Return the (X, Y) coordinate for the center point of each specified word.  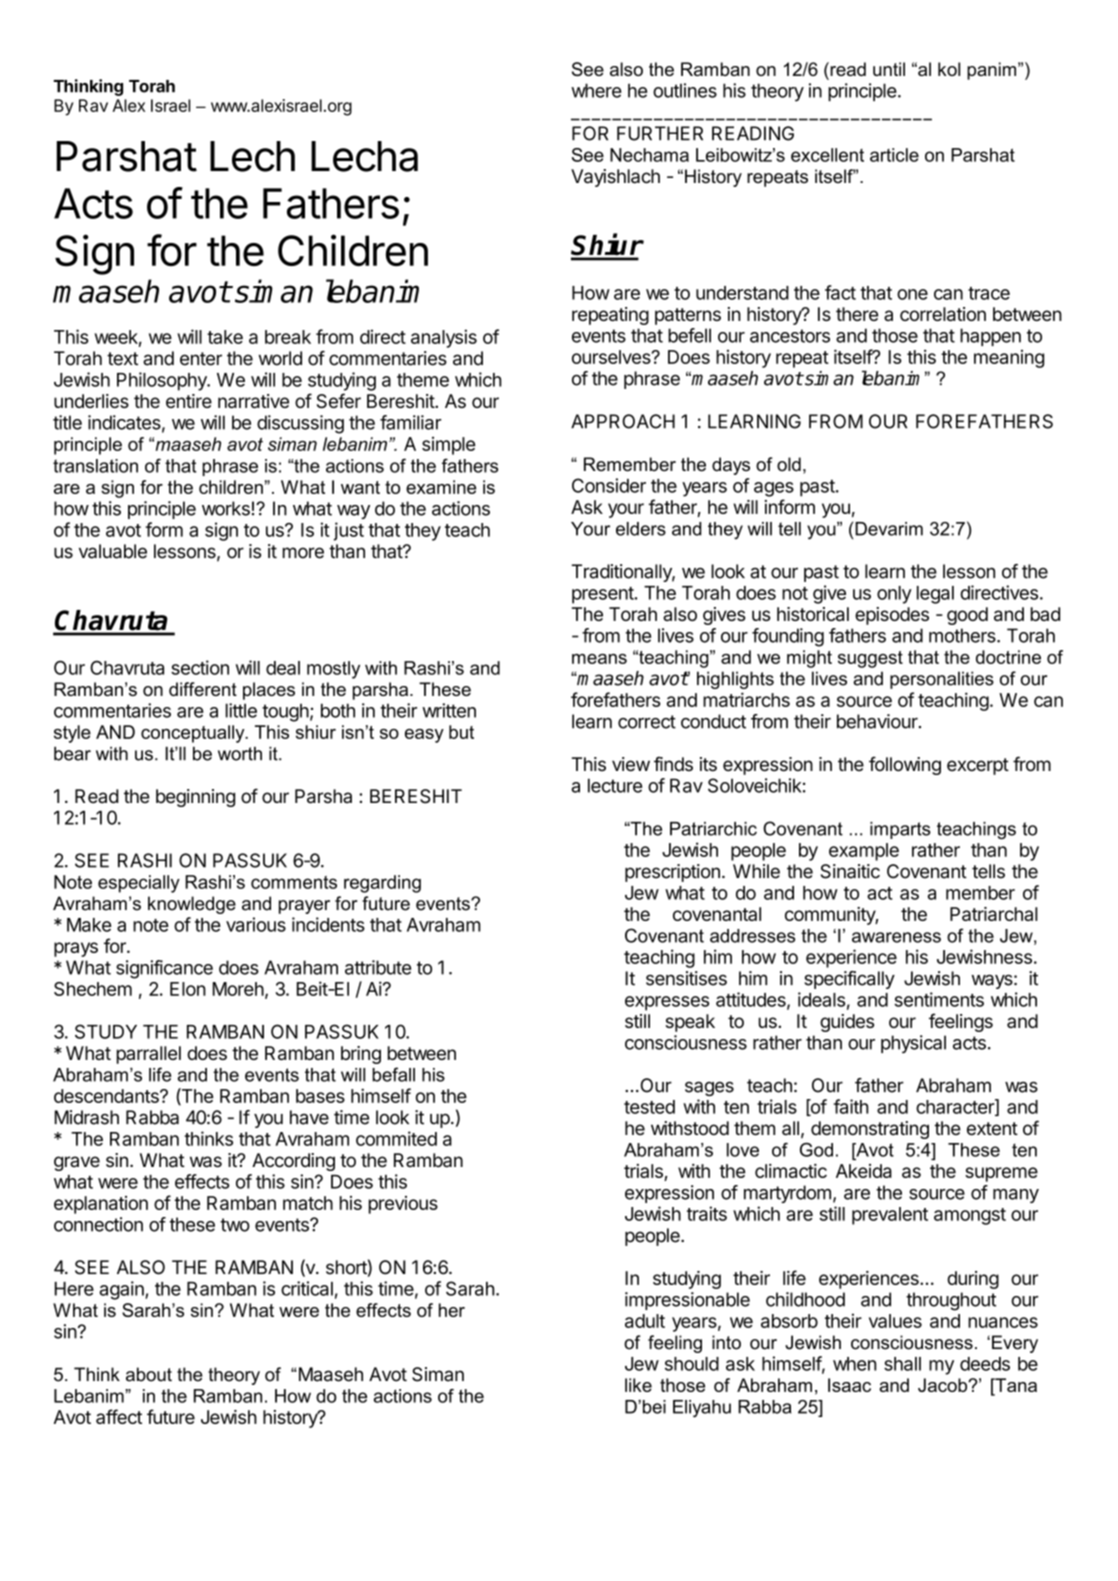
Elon (188, 989)
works (226, 508)
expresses (667, 1003)
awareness (896, 937)
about (149, 1374)
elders (641, 529)
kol (949, 69)
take (225, 337)
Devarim (889, 529)
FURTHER (660, 133)
